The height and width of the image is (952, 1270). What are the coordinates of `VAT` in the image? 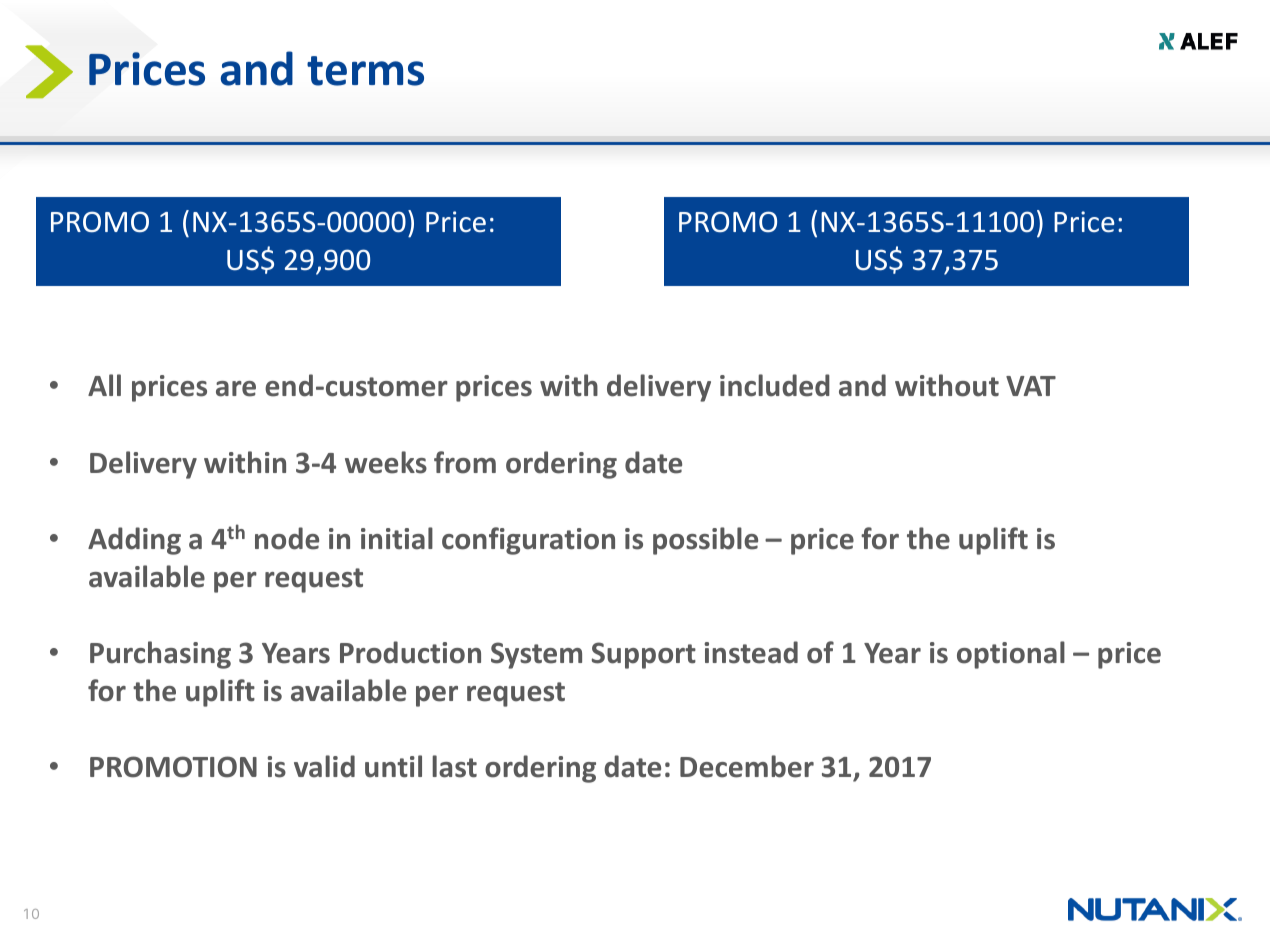 It's located at (1031, 386).
